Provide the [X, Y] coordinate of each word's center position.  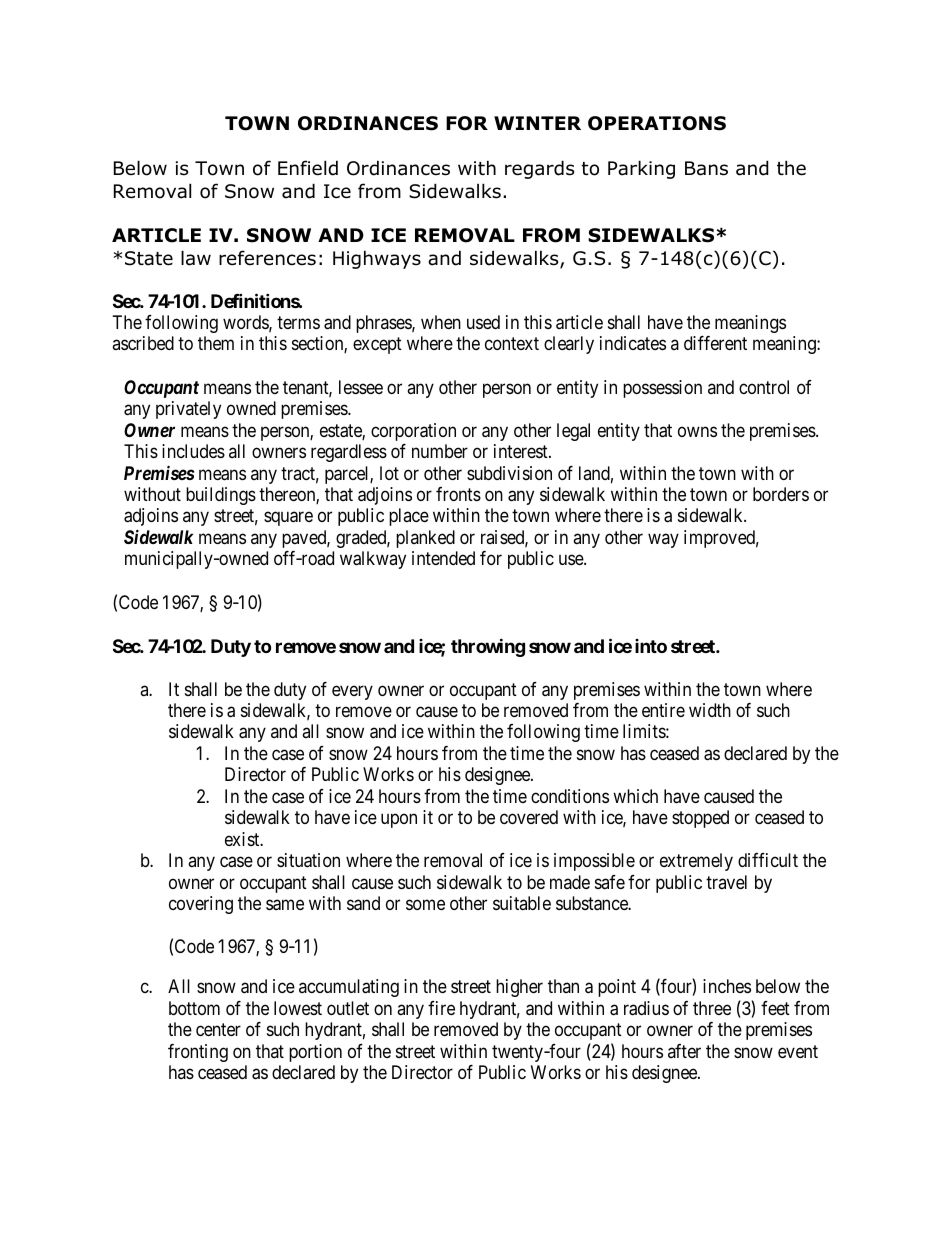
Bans [706, 168]
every [352, 692]
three [712, 1008]
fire [441, 1008]
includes [193, 451]
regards [539, 169]
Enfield [308, 168]
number [440, 451]
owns [697, 431]
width [710, 710]
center [218, 1030]
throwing [488, 647]
